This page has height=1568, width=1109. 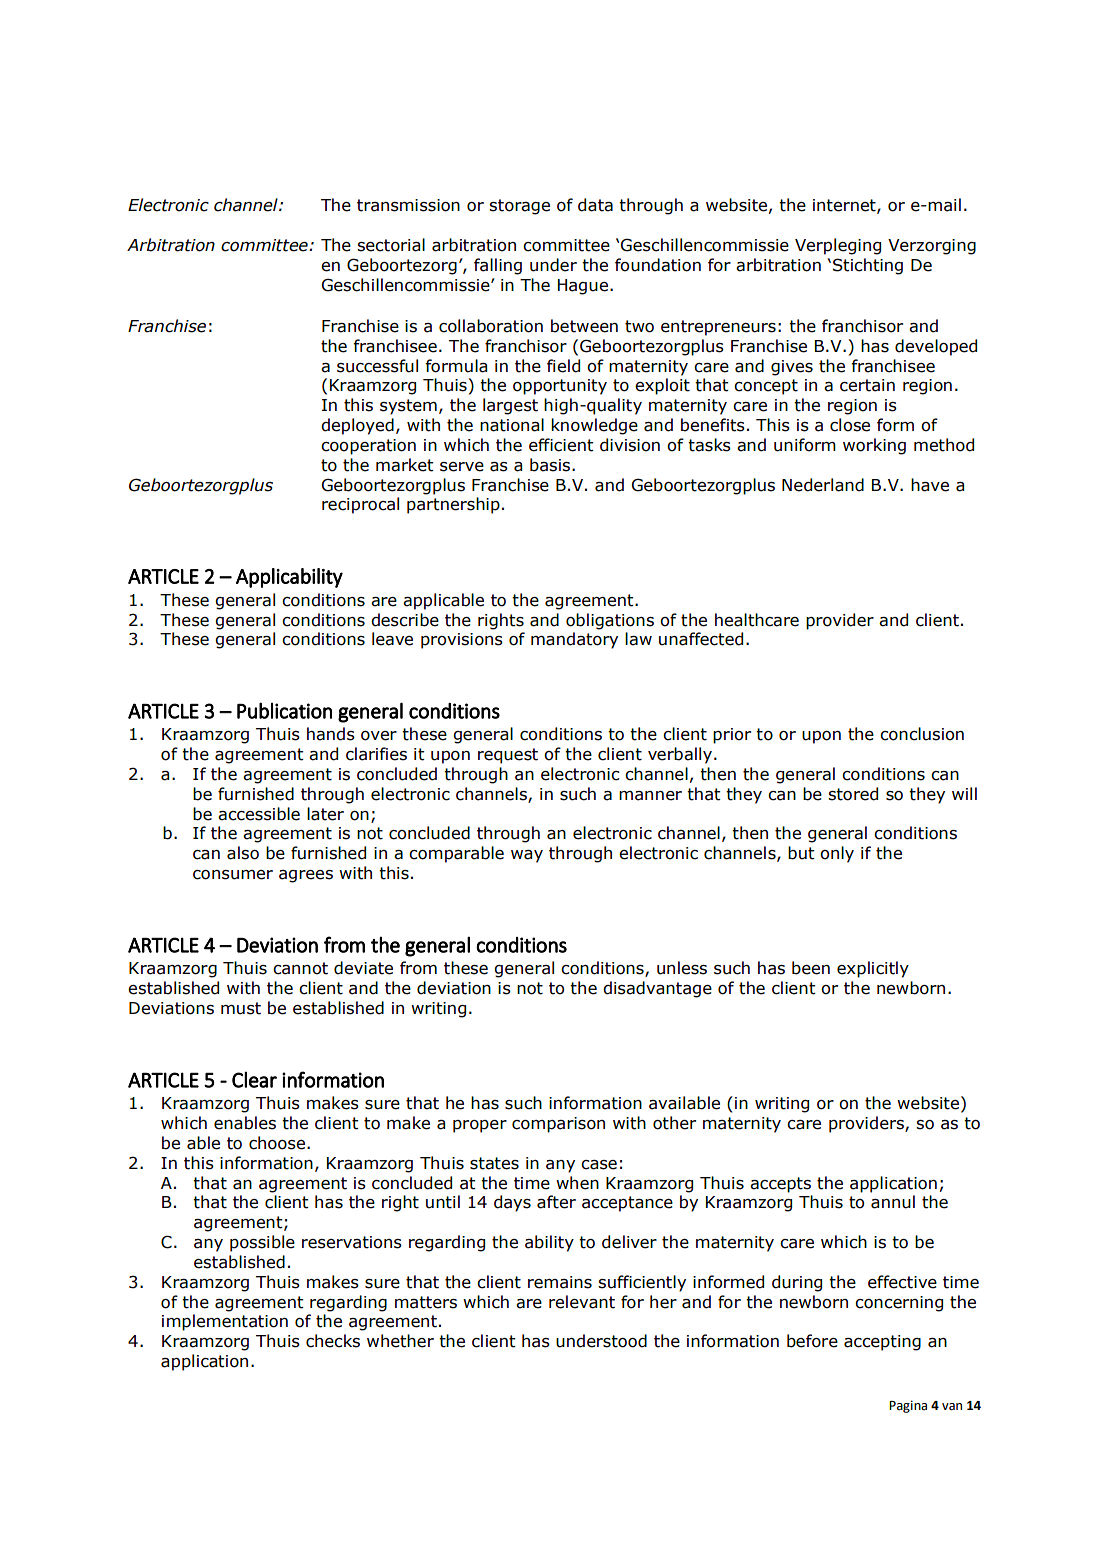 What do you see at coordinates (391, 245) in the page?
I see `sectorial` at bounding box center [391, 245].
